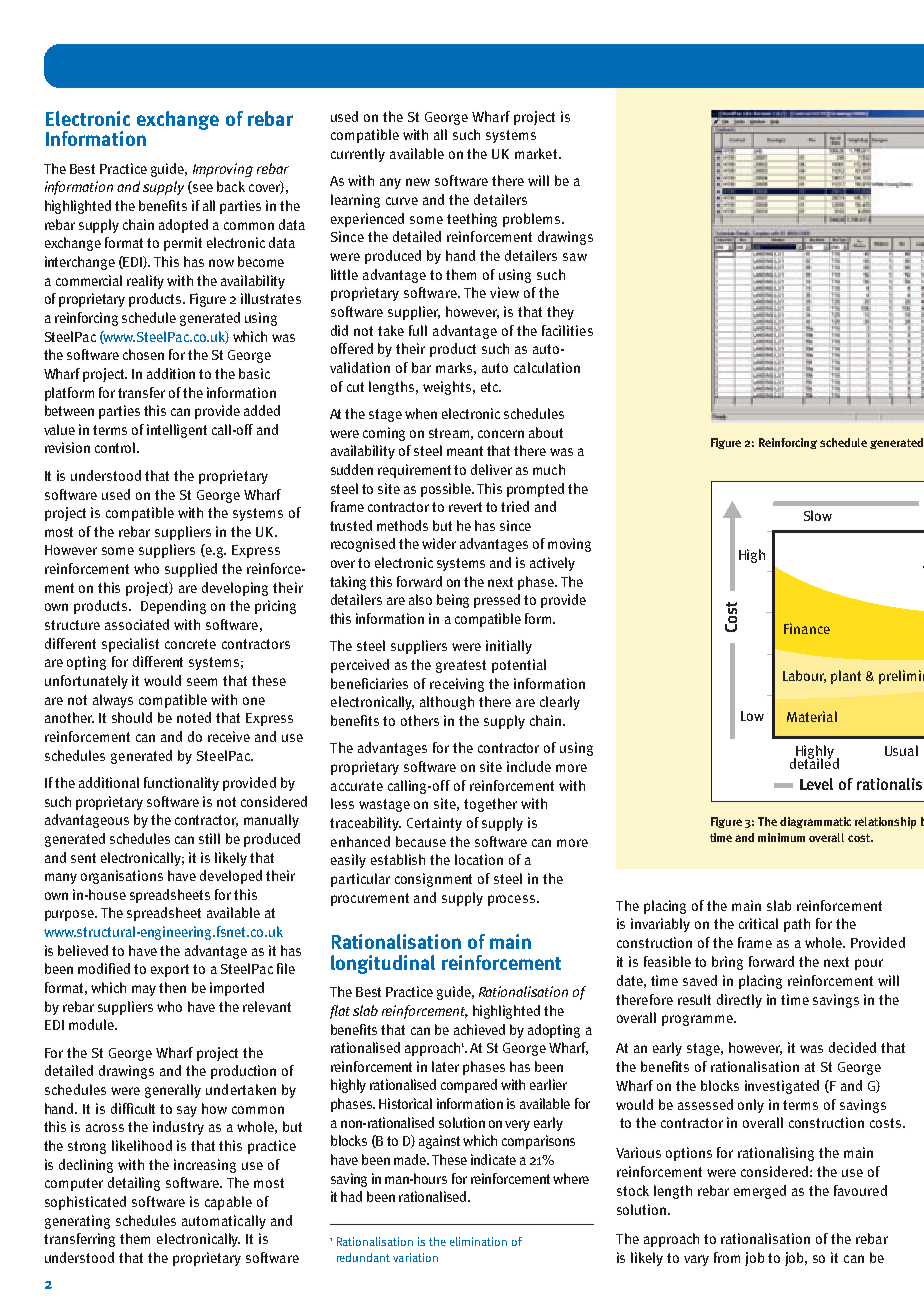  What do you see at coordinates (812, 716) in the screenshot?
I see `Material` at bounding box center [812, 716].
